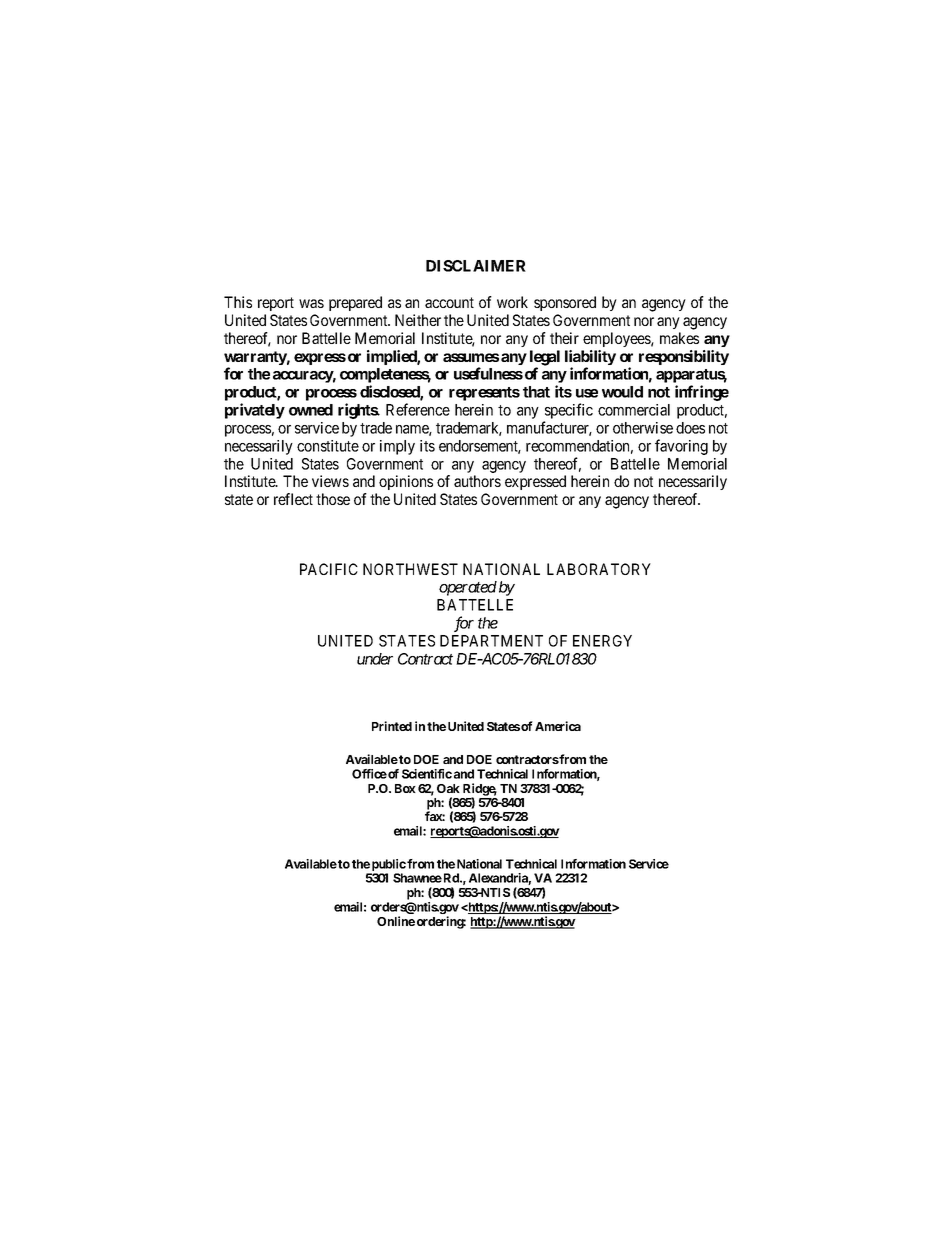 The height and width of the screenshot is (1233, 952). What do you see at coordinates (396, 921) in the screenshot?
I see `Online` at bounding box center [396, 921].
